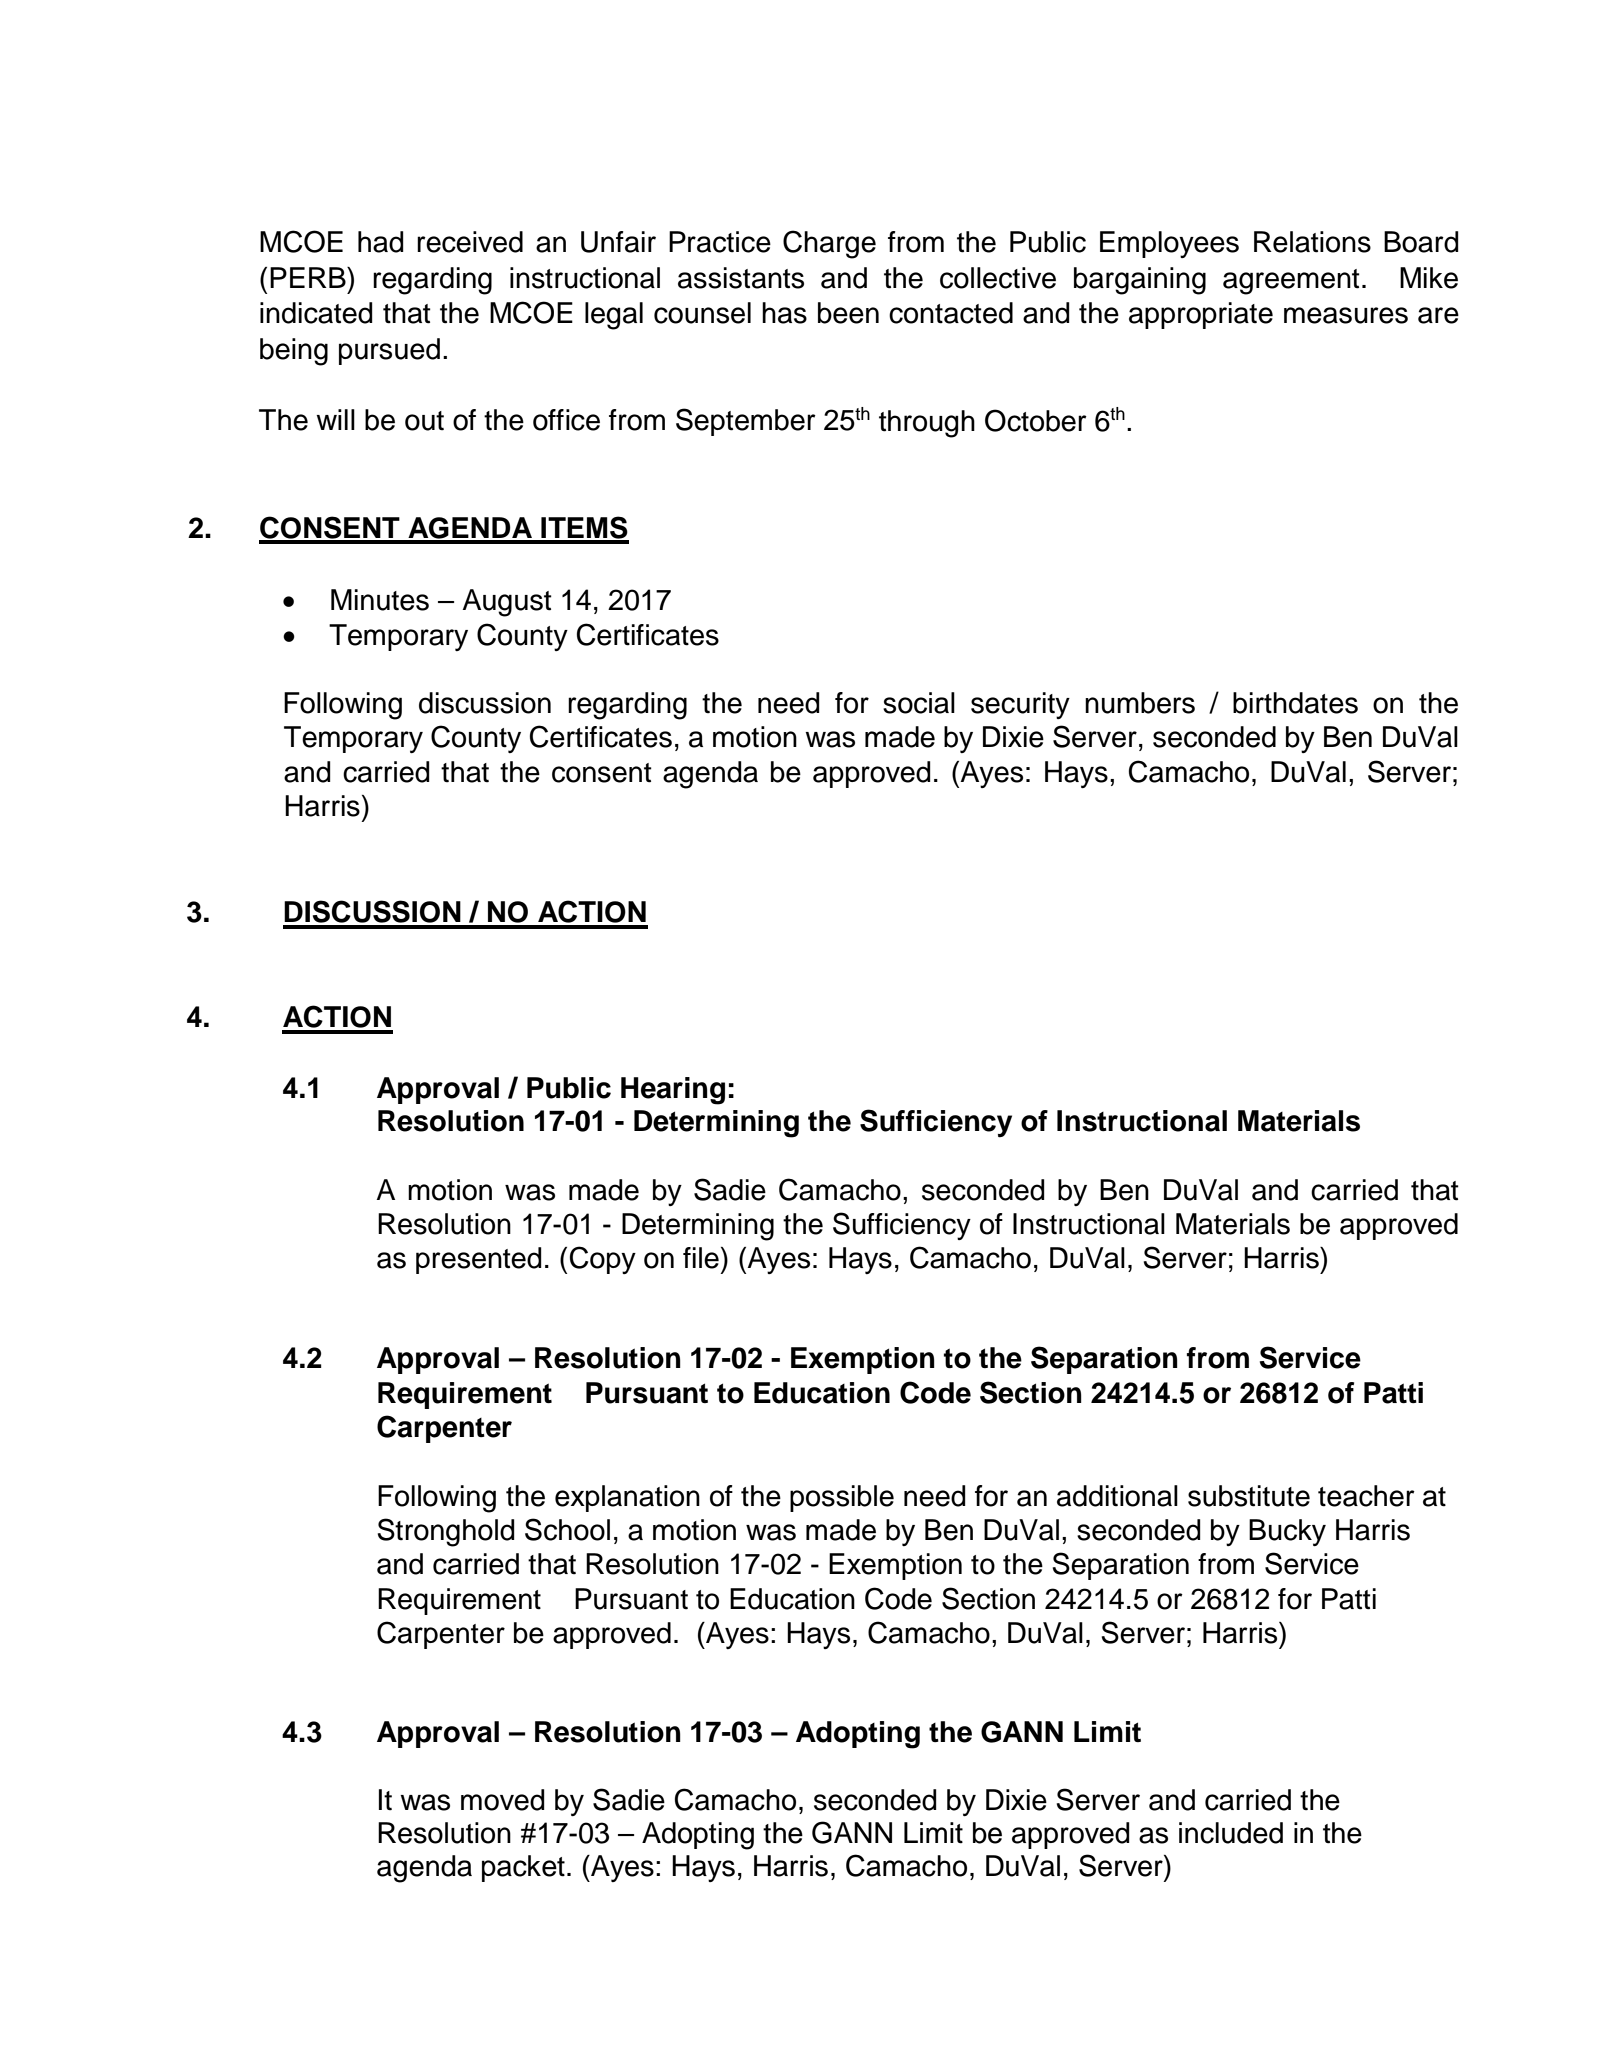  I want to click on numbers, so click(1140, 703).
